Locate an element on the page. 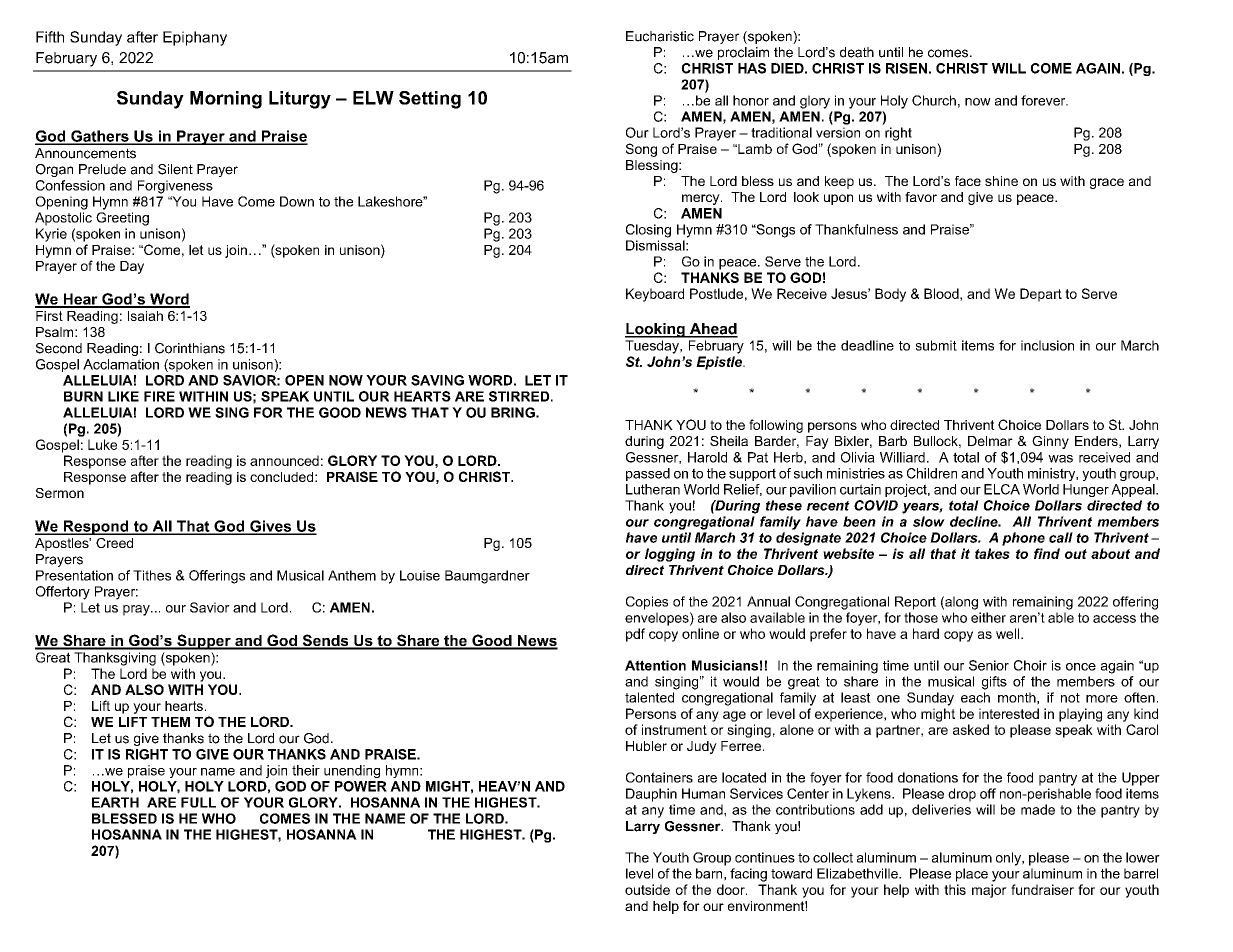 The height and width of the document is (952, 1233). FIRE is located at coordinates (159, 396).
